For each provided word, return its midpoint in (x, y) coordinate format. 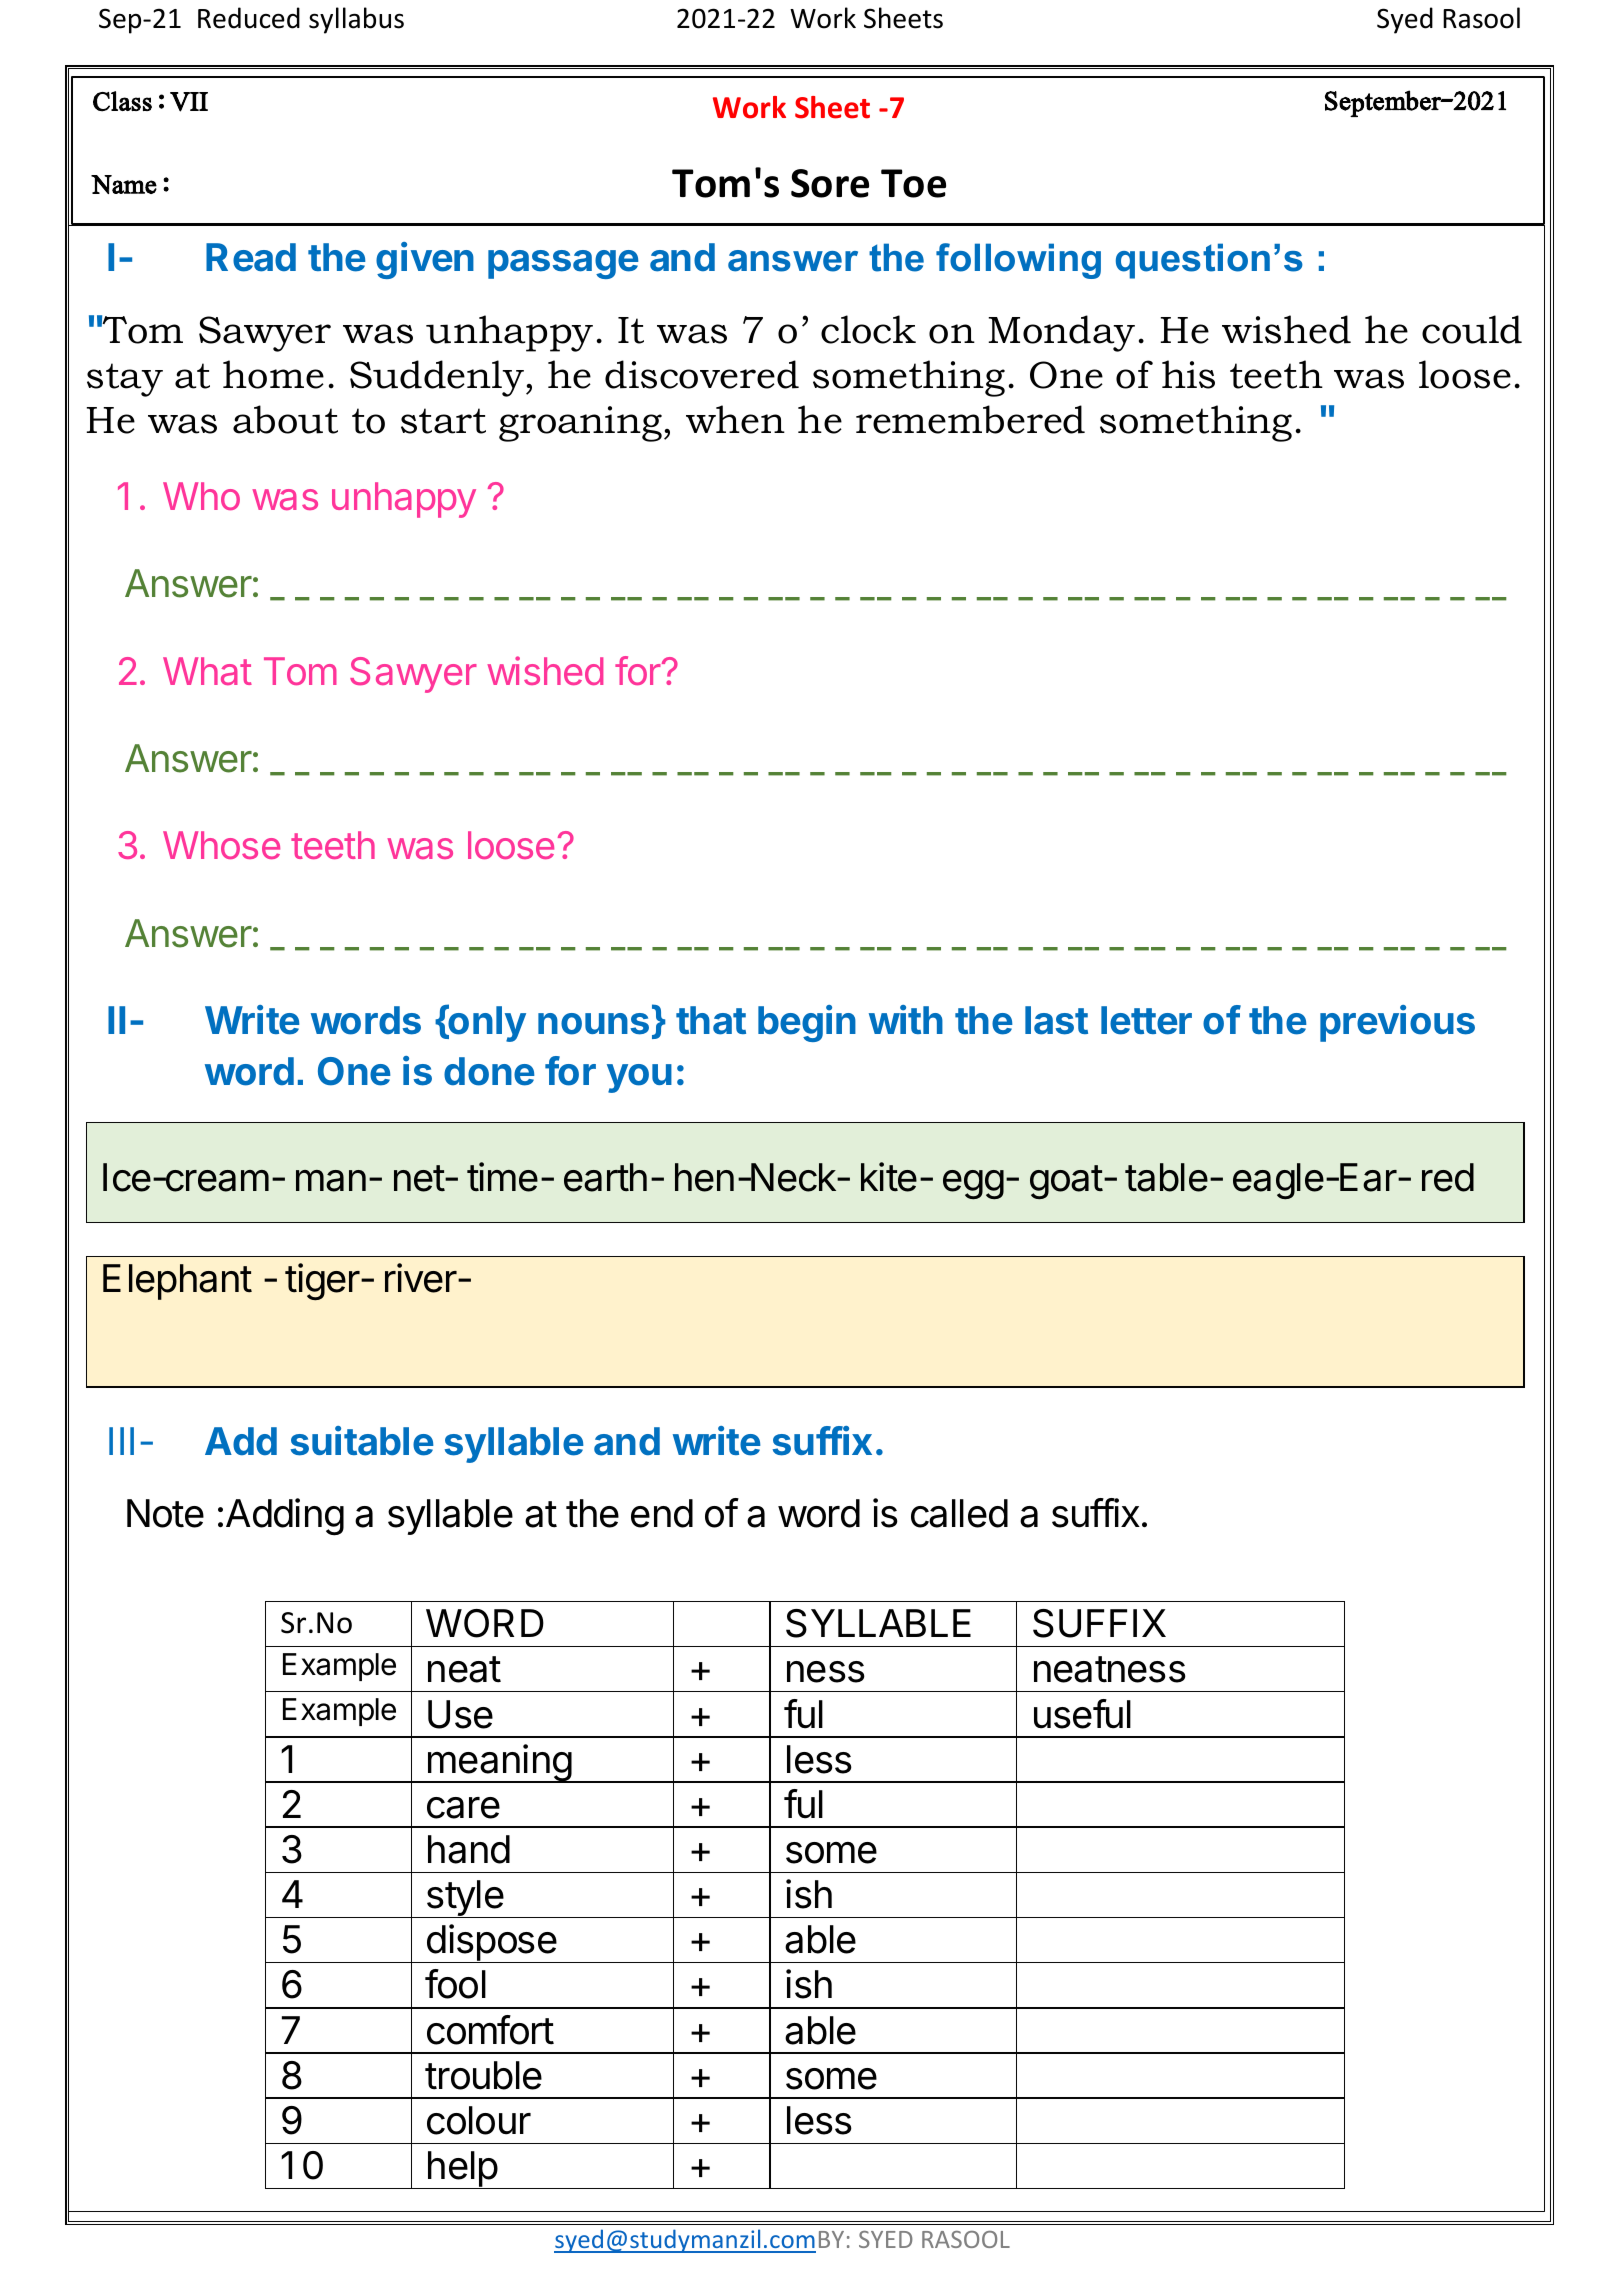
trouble (483, 2075)
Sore (830, 183)
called (959, 1513)
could (1472, 329)
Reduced (249, 18)
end (662, 1513)
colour (479, 2120)
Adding (285, 1517)
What (207, 671)
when (735, 419)
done (489, 1071)
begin (807, 1023)
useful (1082, 1714)
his (1188, 374)
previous (1397, 1023)
